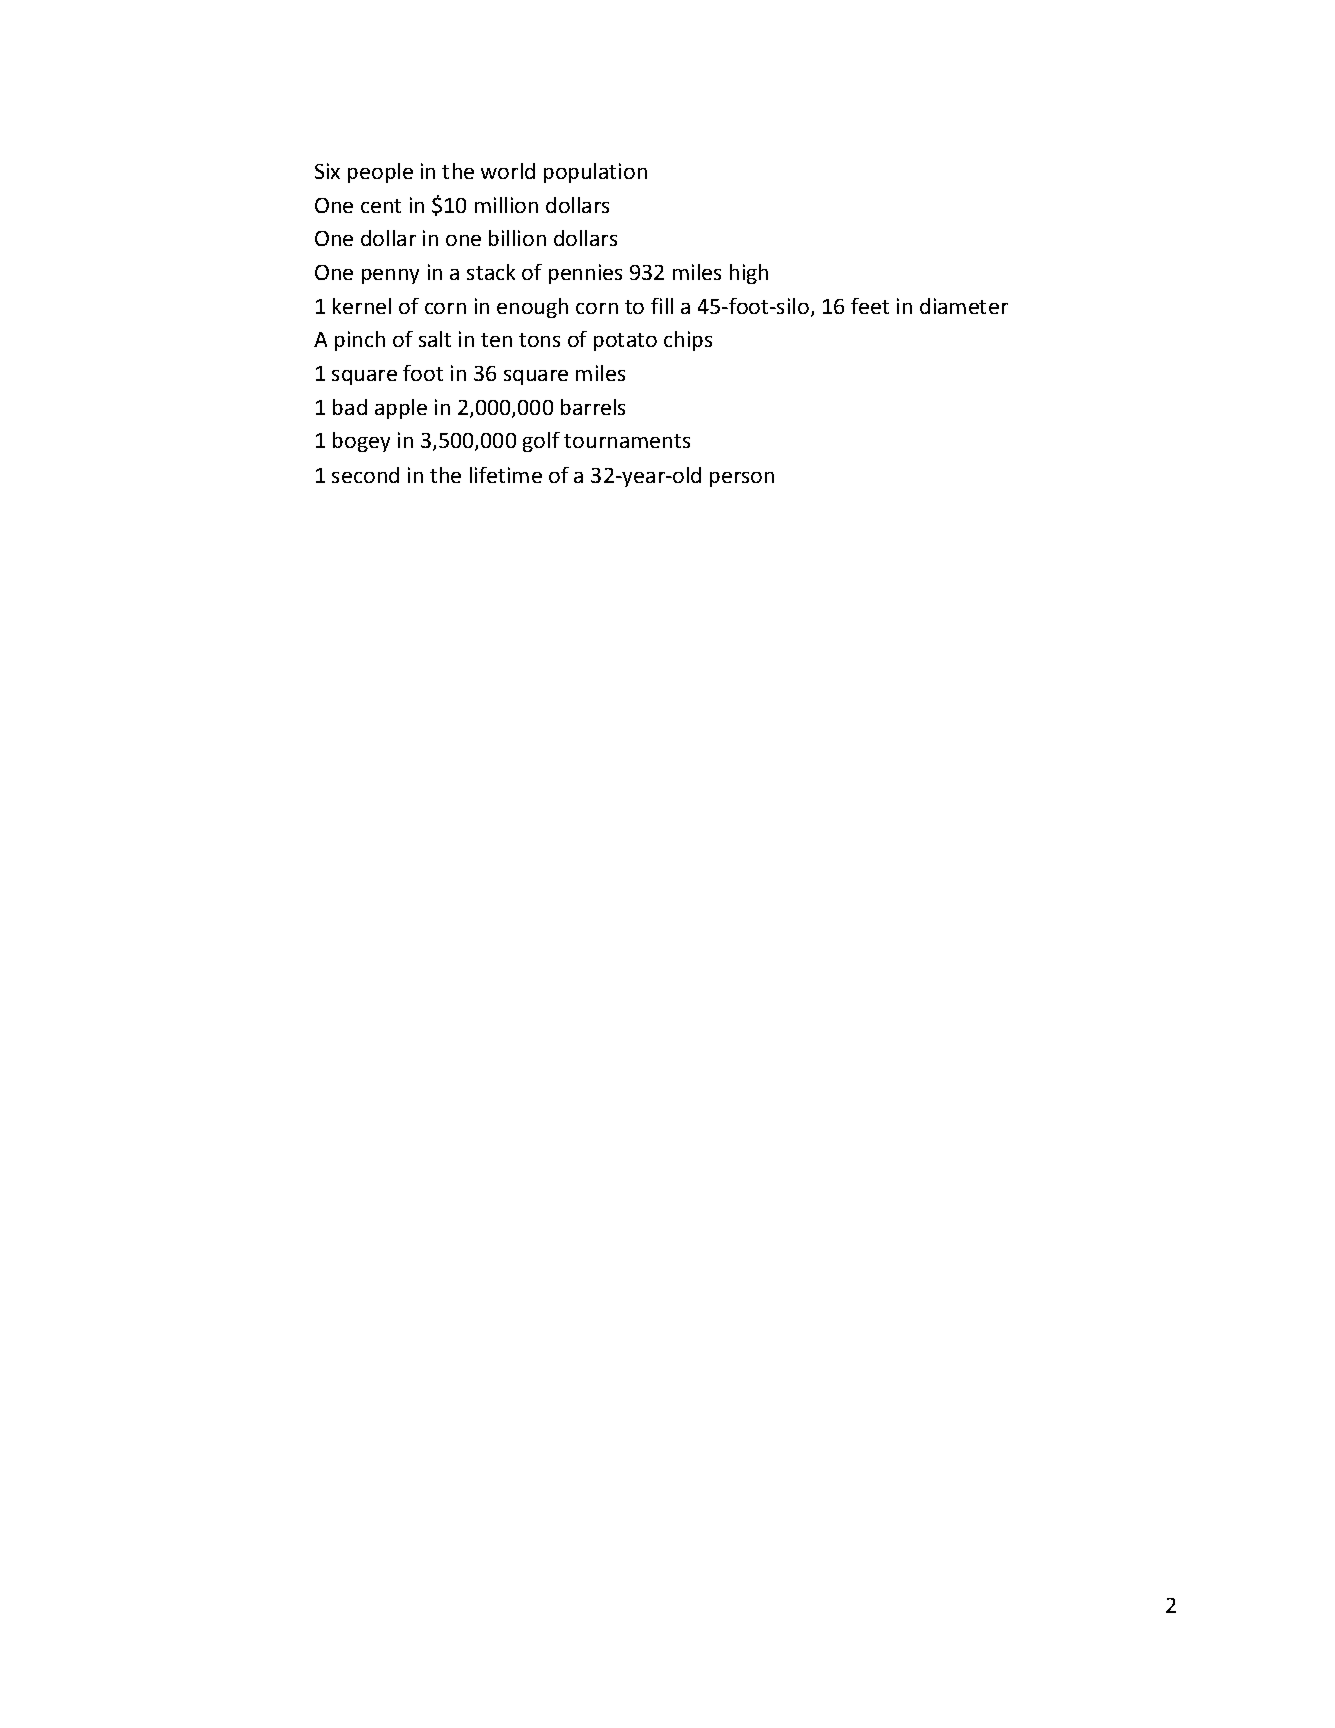  What do you see at coordinates (365, 475) in the screenshot?
I see `second` at bounding box center [365, 475].
